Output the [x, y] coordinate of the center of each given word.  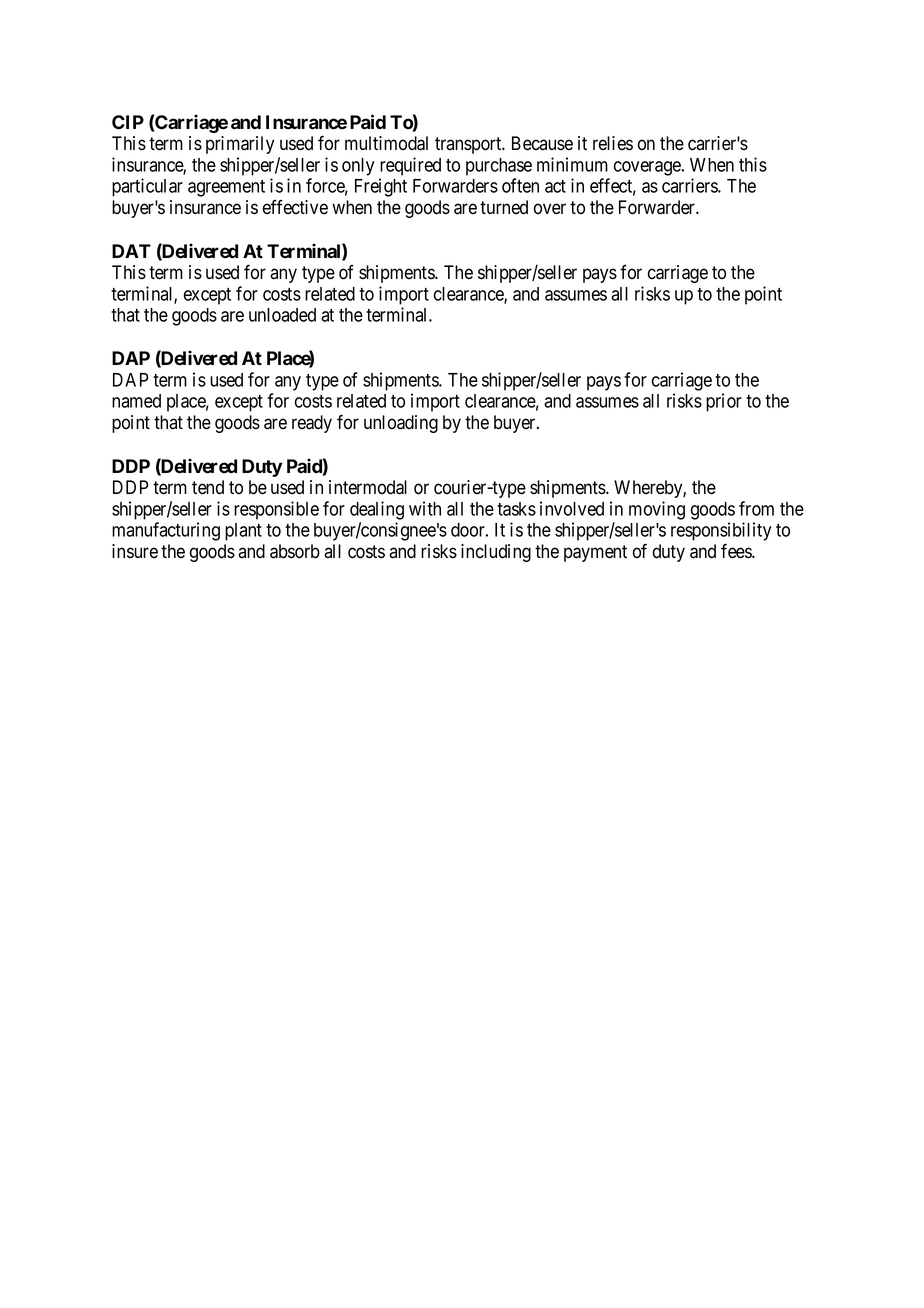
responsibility [721, 533]
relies [613, 143]
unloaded [282, 315]
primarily [240, 145]
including [496, 553]
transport [469, 145]
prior [724, 402]
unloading [401, 424]
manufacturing [166, 531]
